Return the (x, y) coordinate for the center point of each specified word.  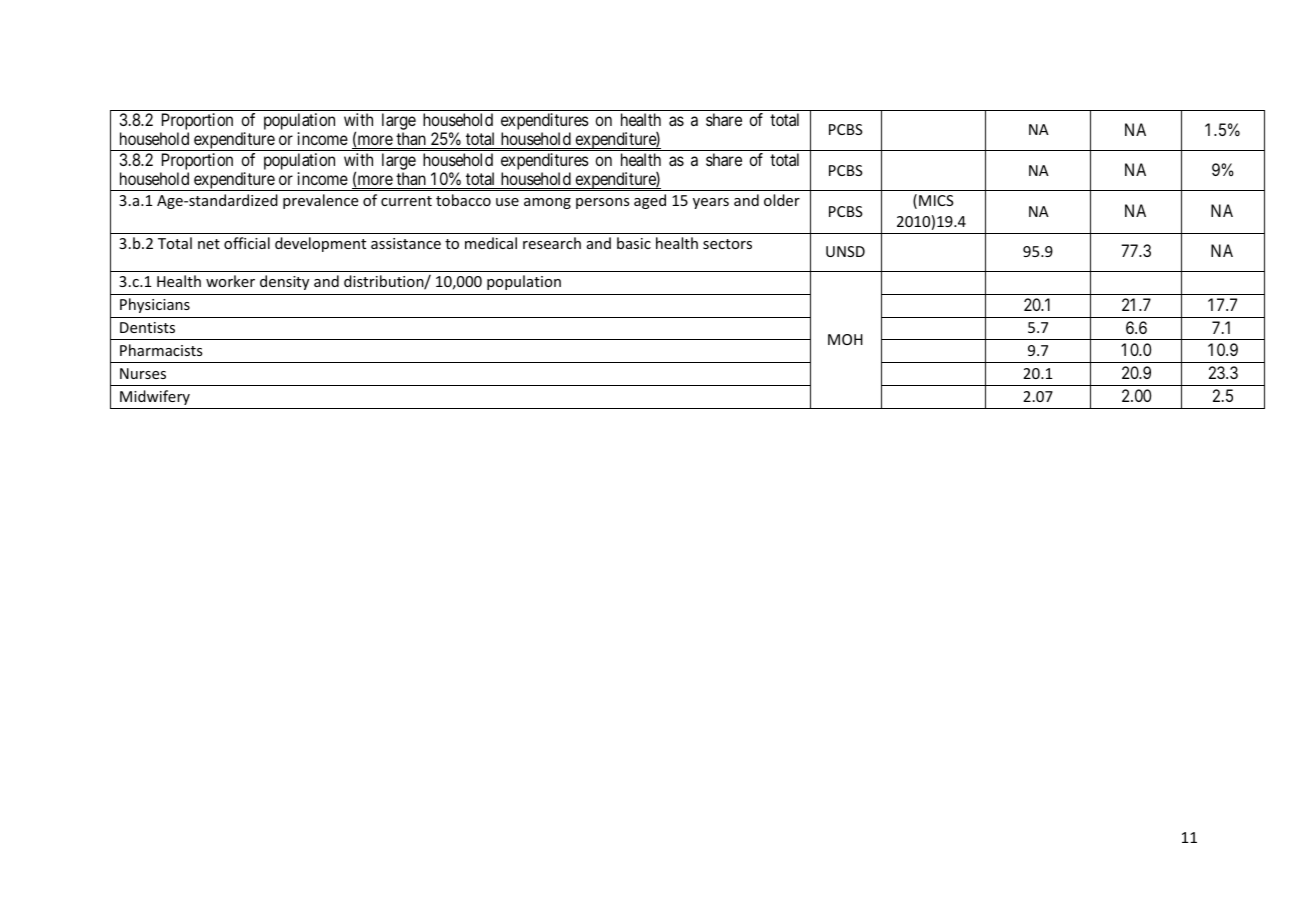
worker (230, 281)
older (782, 200)
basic (634, 243)
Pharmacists (161, 350)
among (547, 203)
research (552, 243)
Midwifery (155, 397)
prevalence (320, 201)
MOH (845, 339)
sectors (727, 244)
